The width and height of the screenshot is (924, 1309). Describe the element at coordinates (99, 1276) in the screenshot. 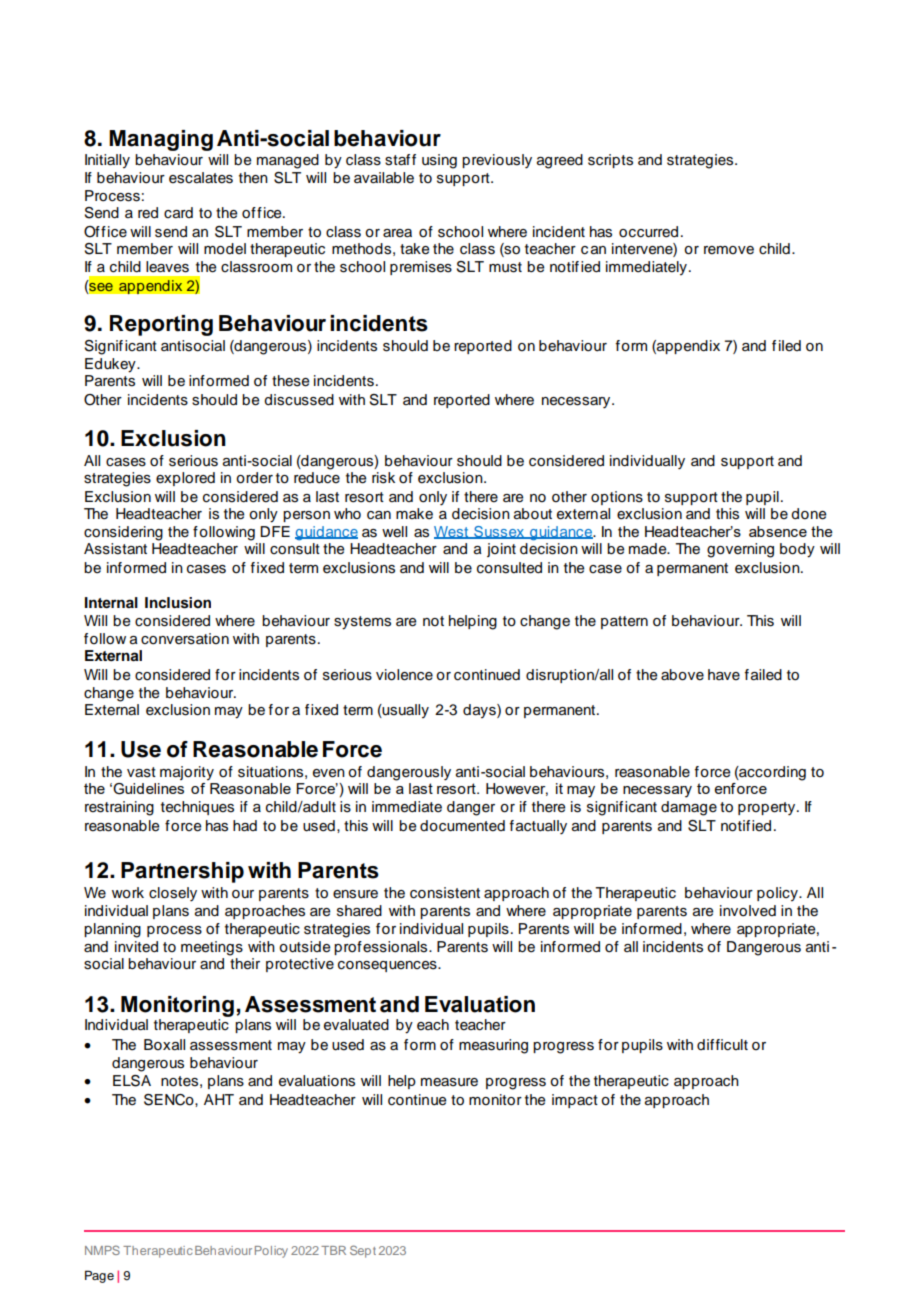

I see `Page` at that location.
